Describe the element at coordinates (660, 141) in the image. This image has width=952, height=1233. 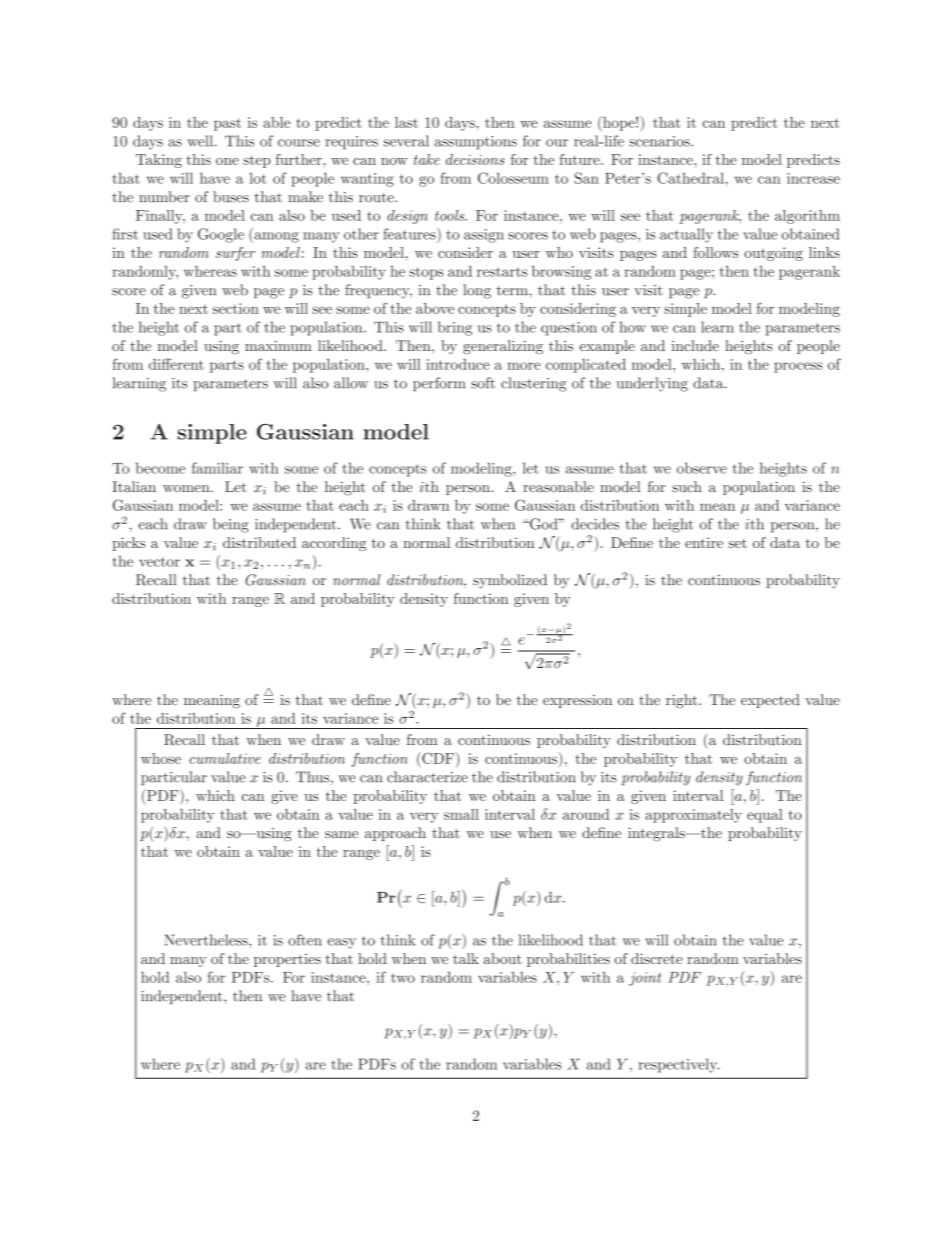
I see `scenarios` at that location.
